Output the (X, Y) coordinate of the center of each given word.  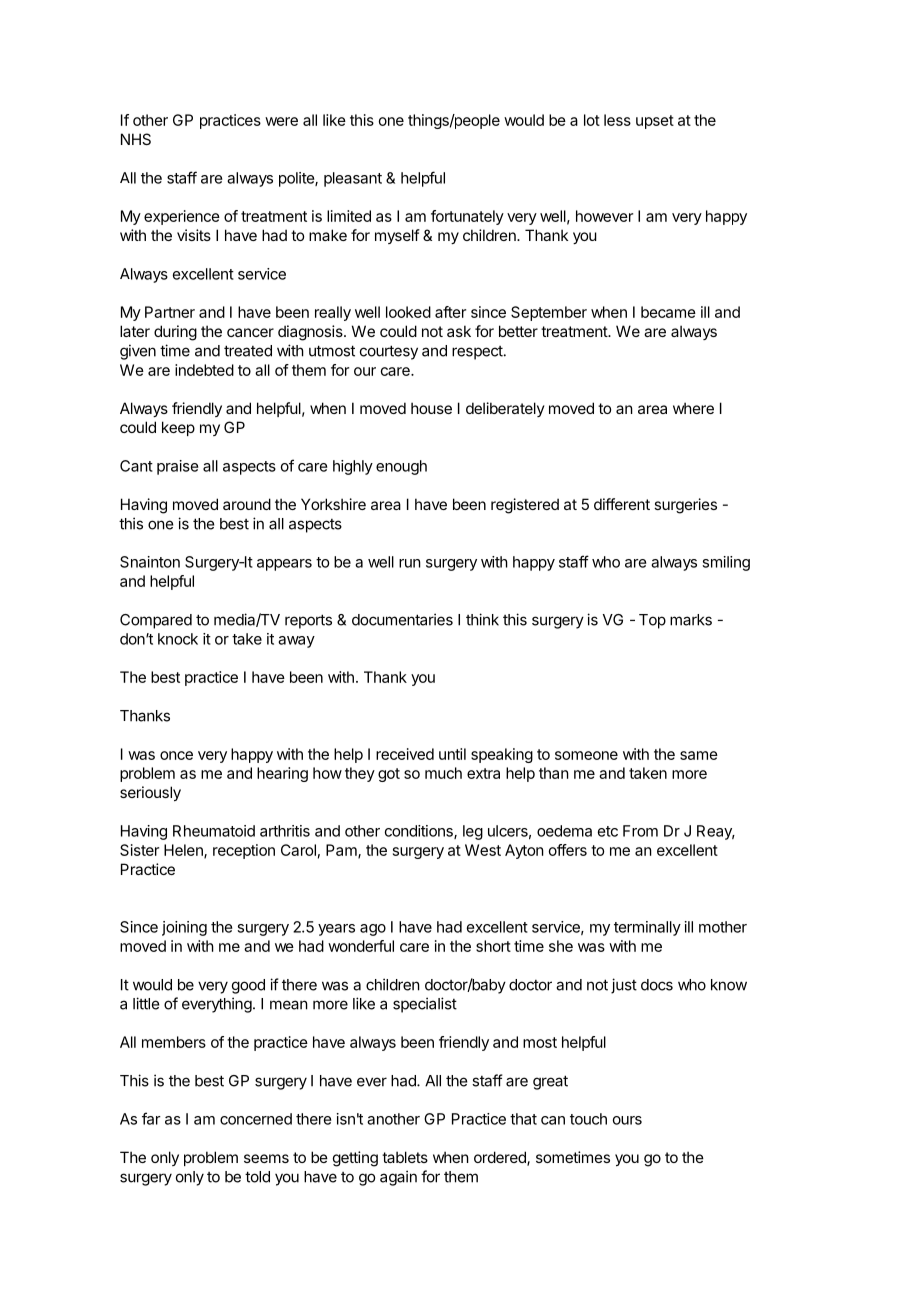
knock (178, 639)
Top (652, 621)
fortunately (467, 217)
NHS (136, 139)
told (257, 1177)
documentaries (402, 619)
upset (655, 122)
